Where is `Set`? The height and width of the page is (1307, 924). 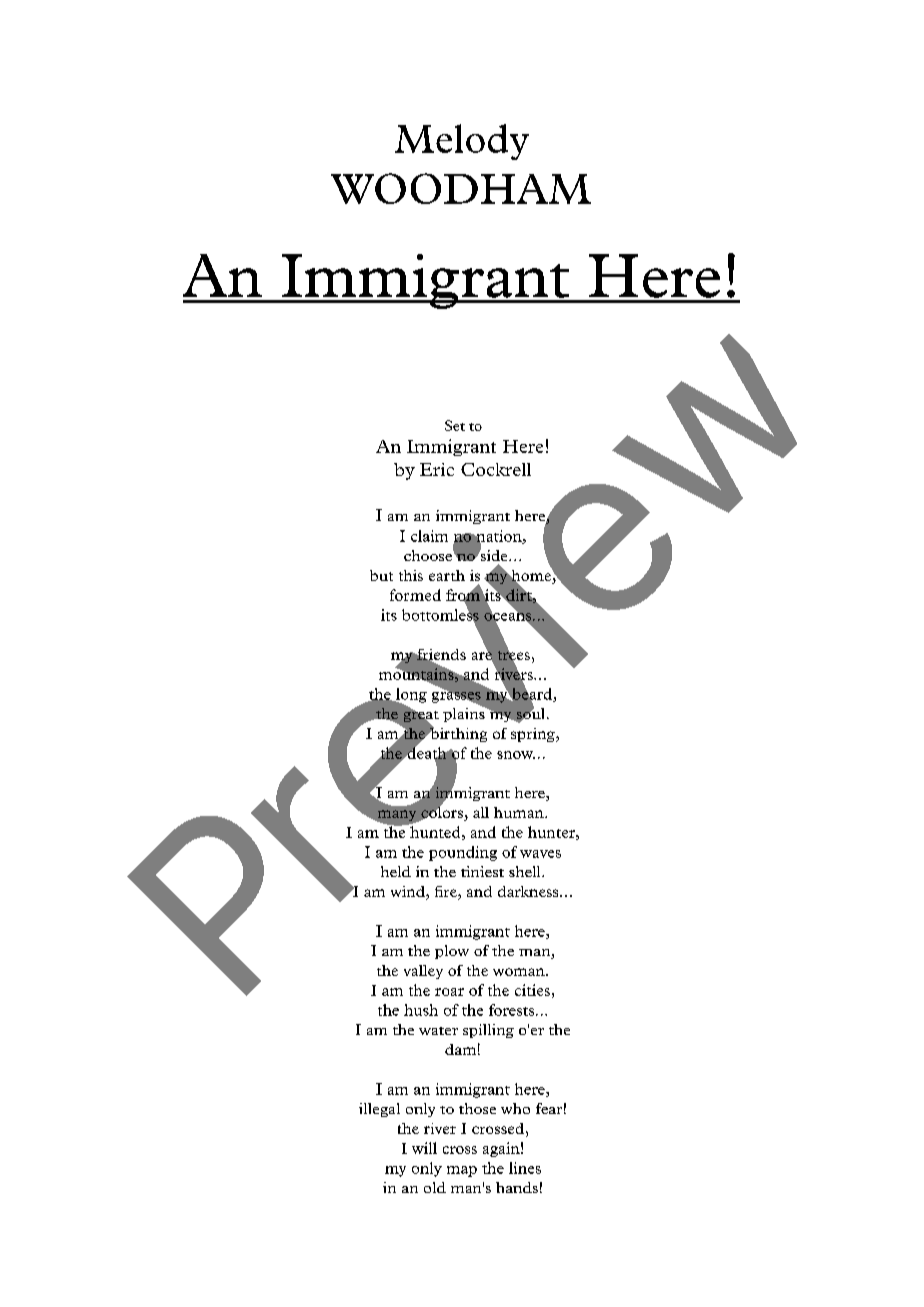
Set is located at coordinates (455, 425).
